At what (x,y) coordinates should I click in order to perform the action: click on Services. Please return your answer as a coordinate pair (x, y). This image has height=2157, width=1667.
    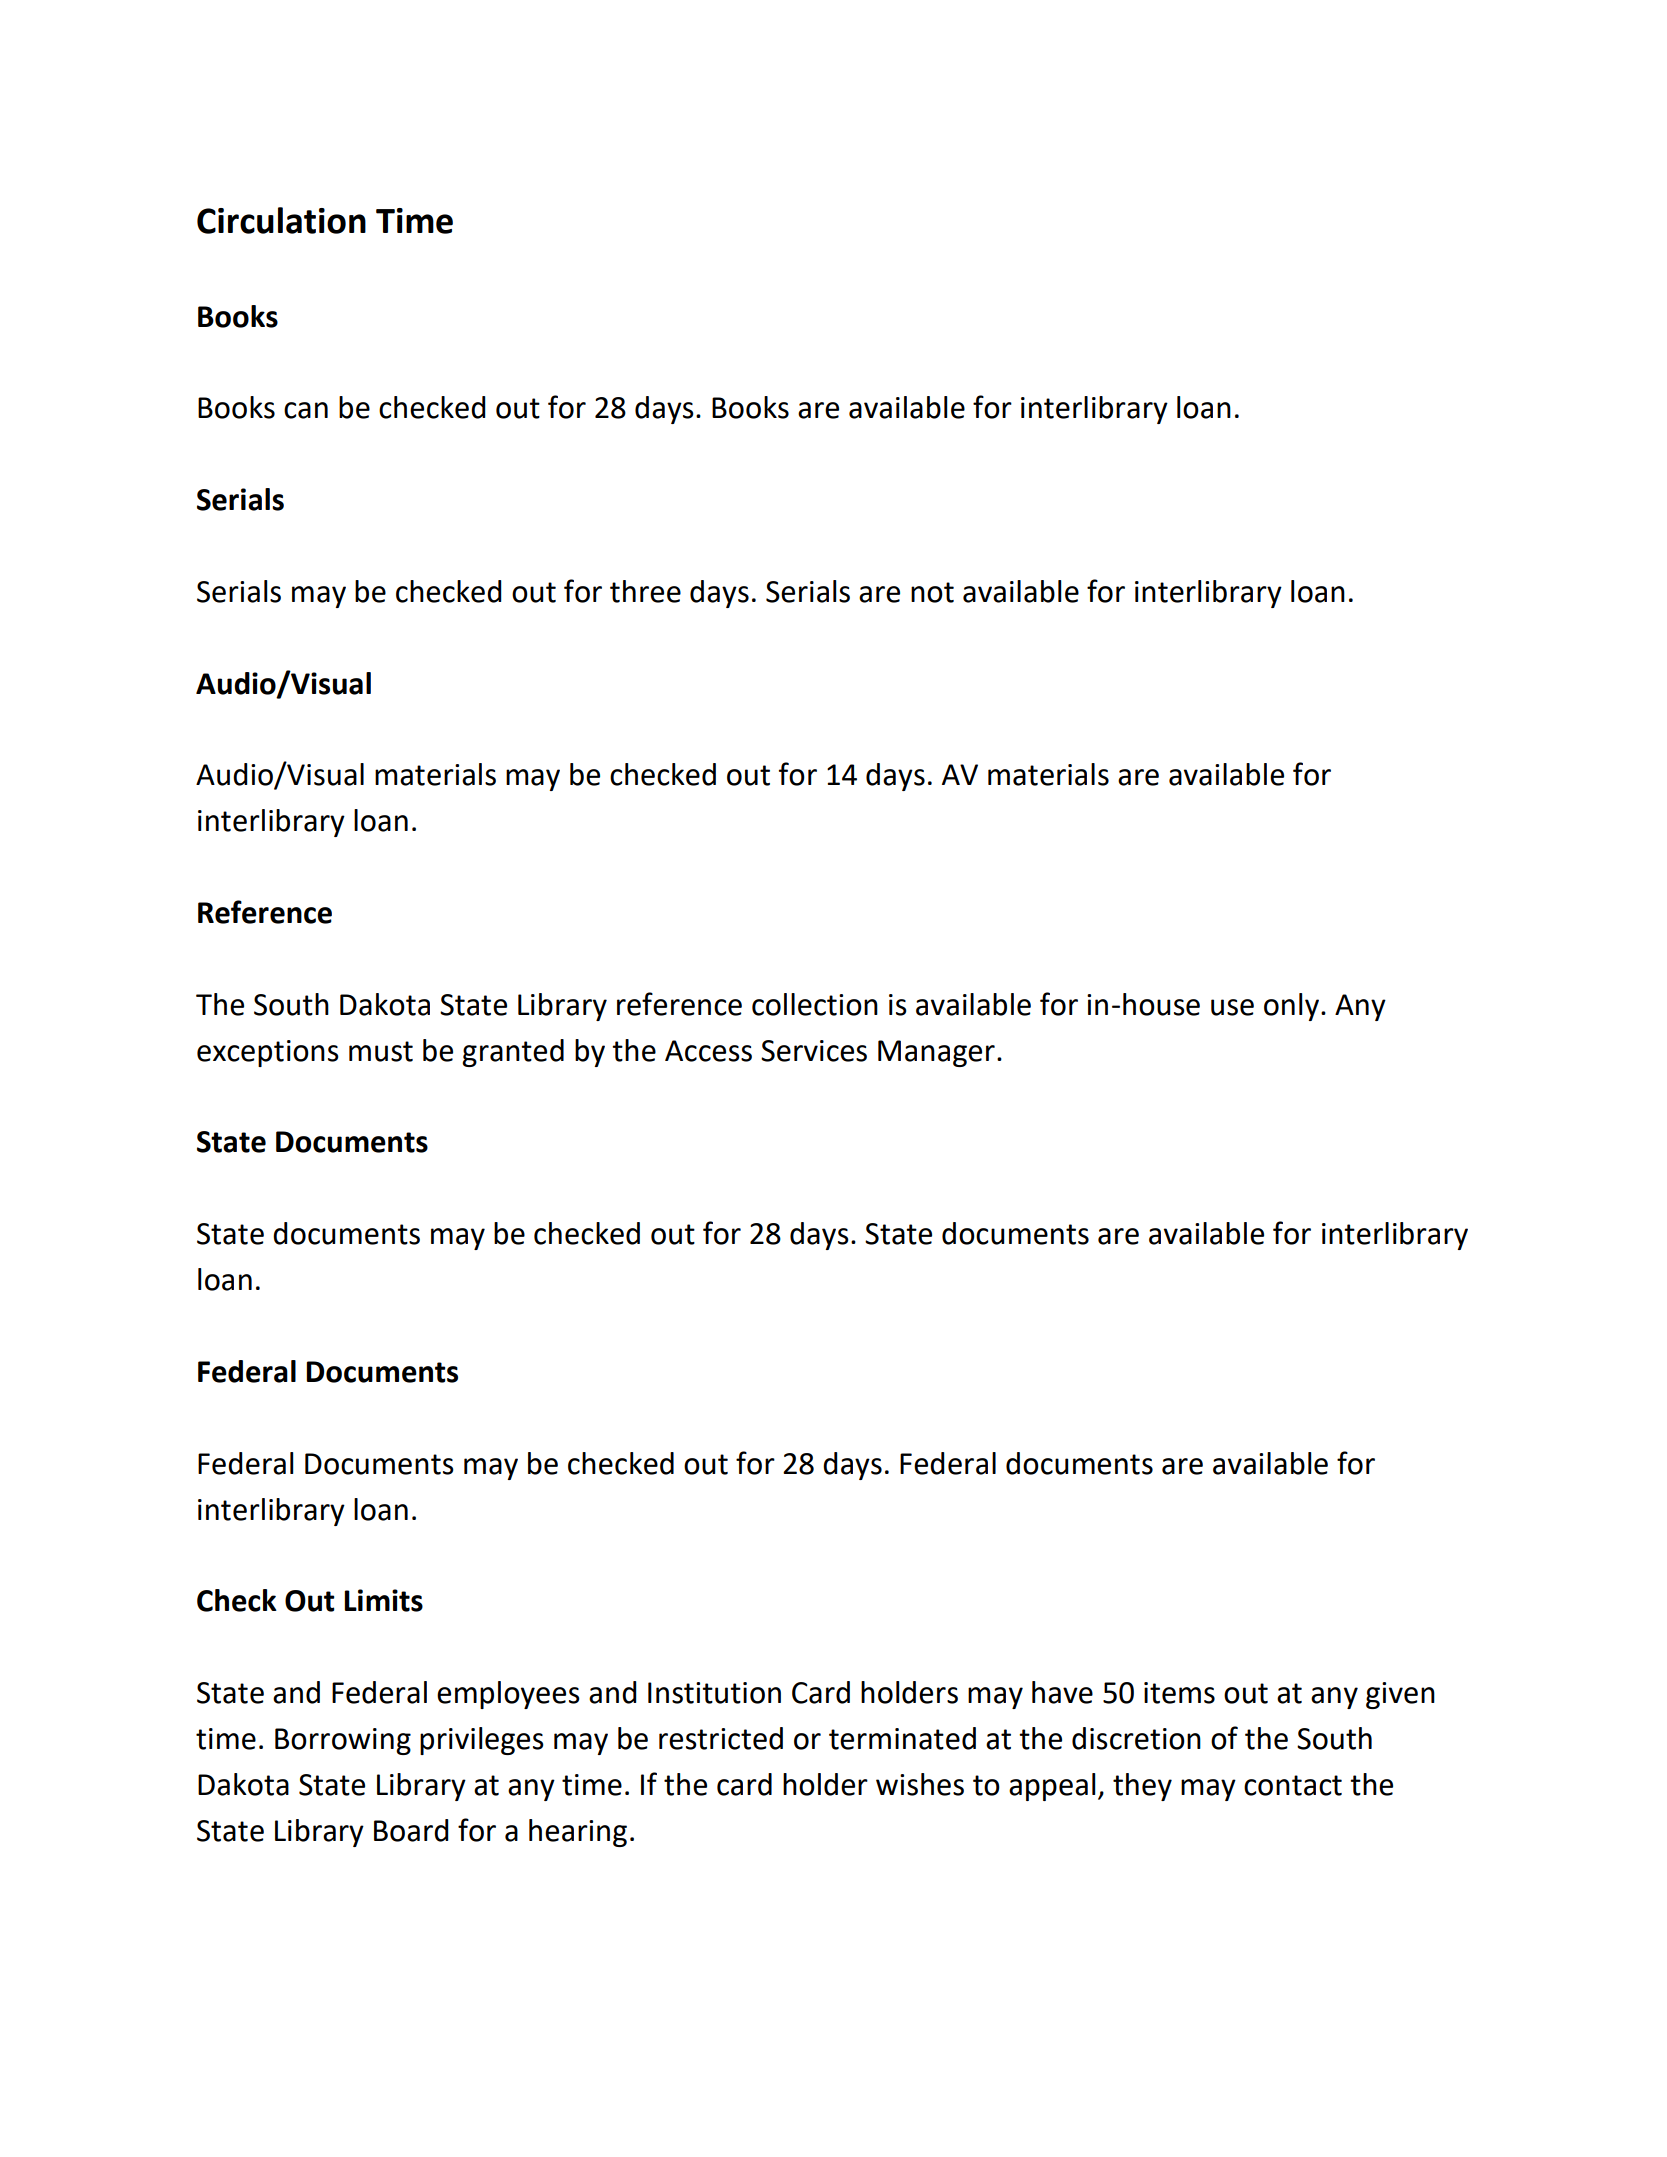
    Looking at the image, I should click on (814, 1051).
